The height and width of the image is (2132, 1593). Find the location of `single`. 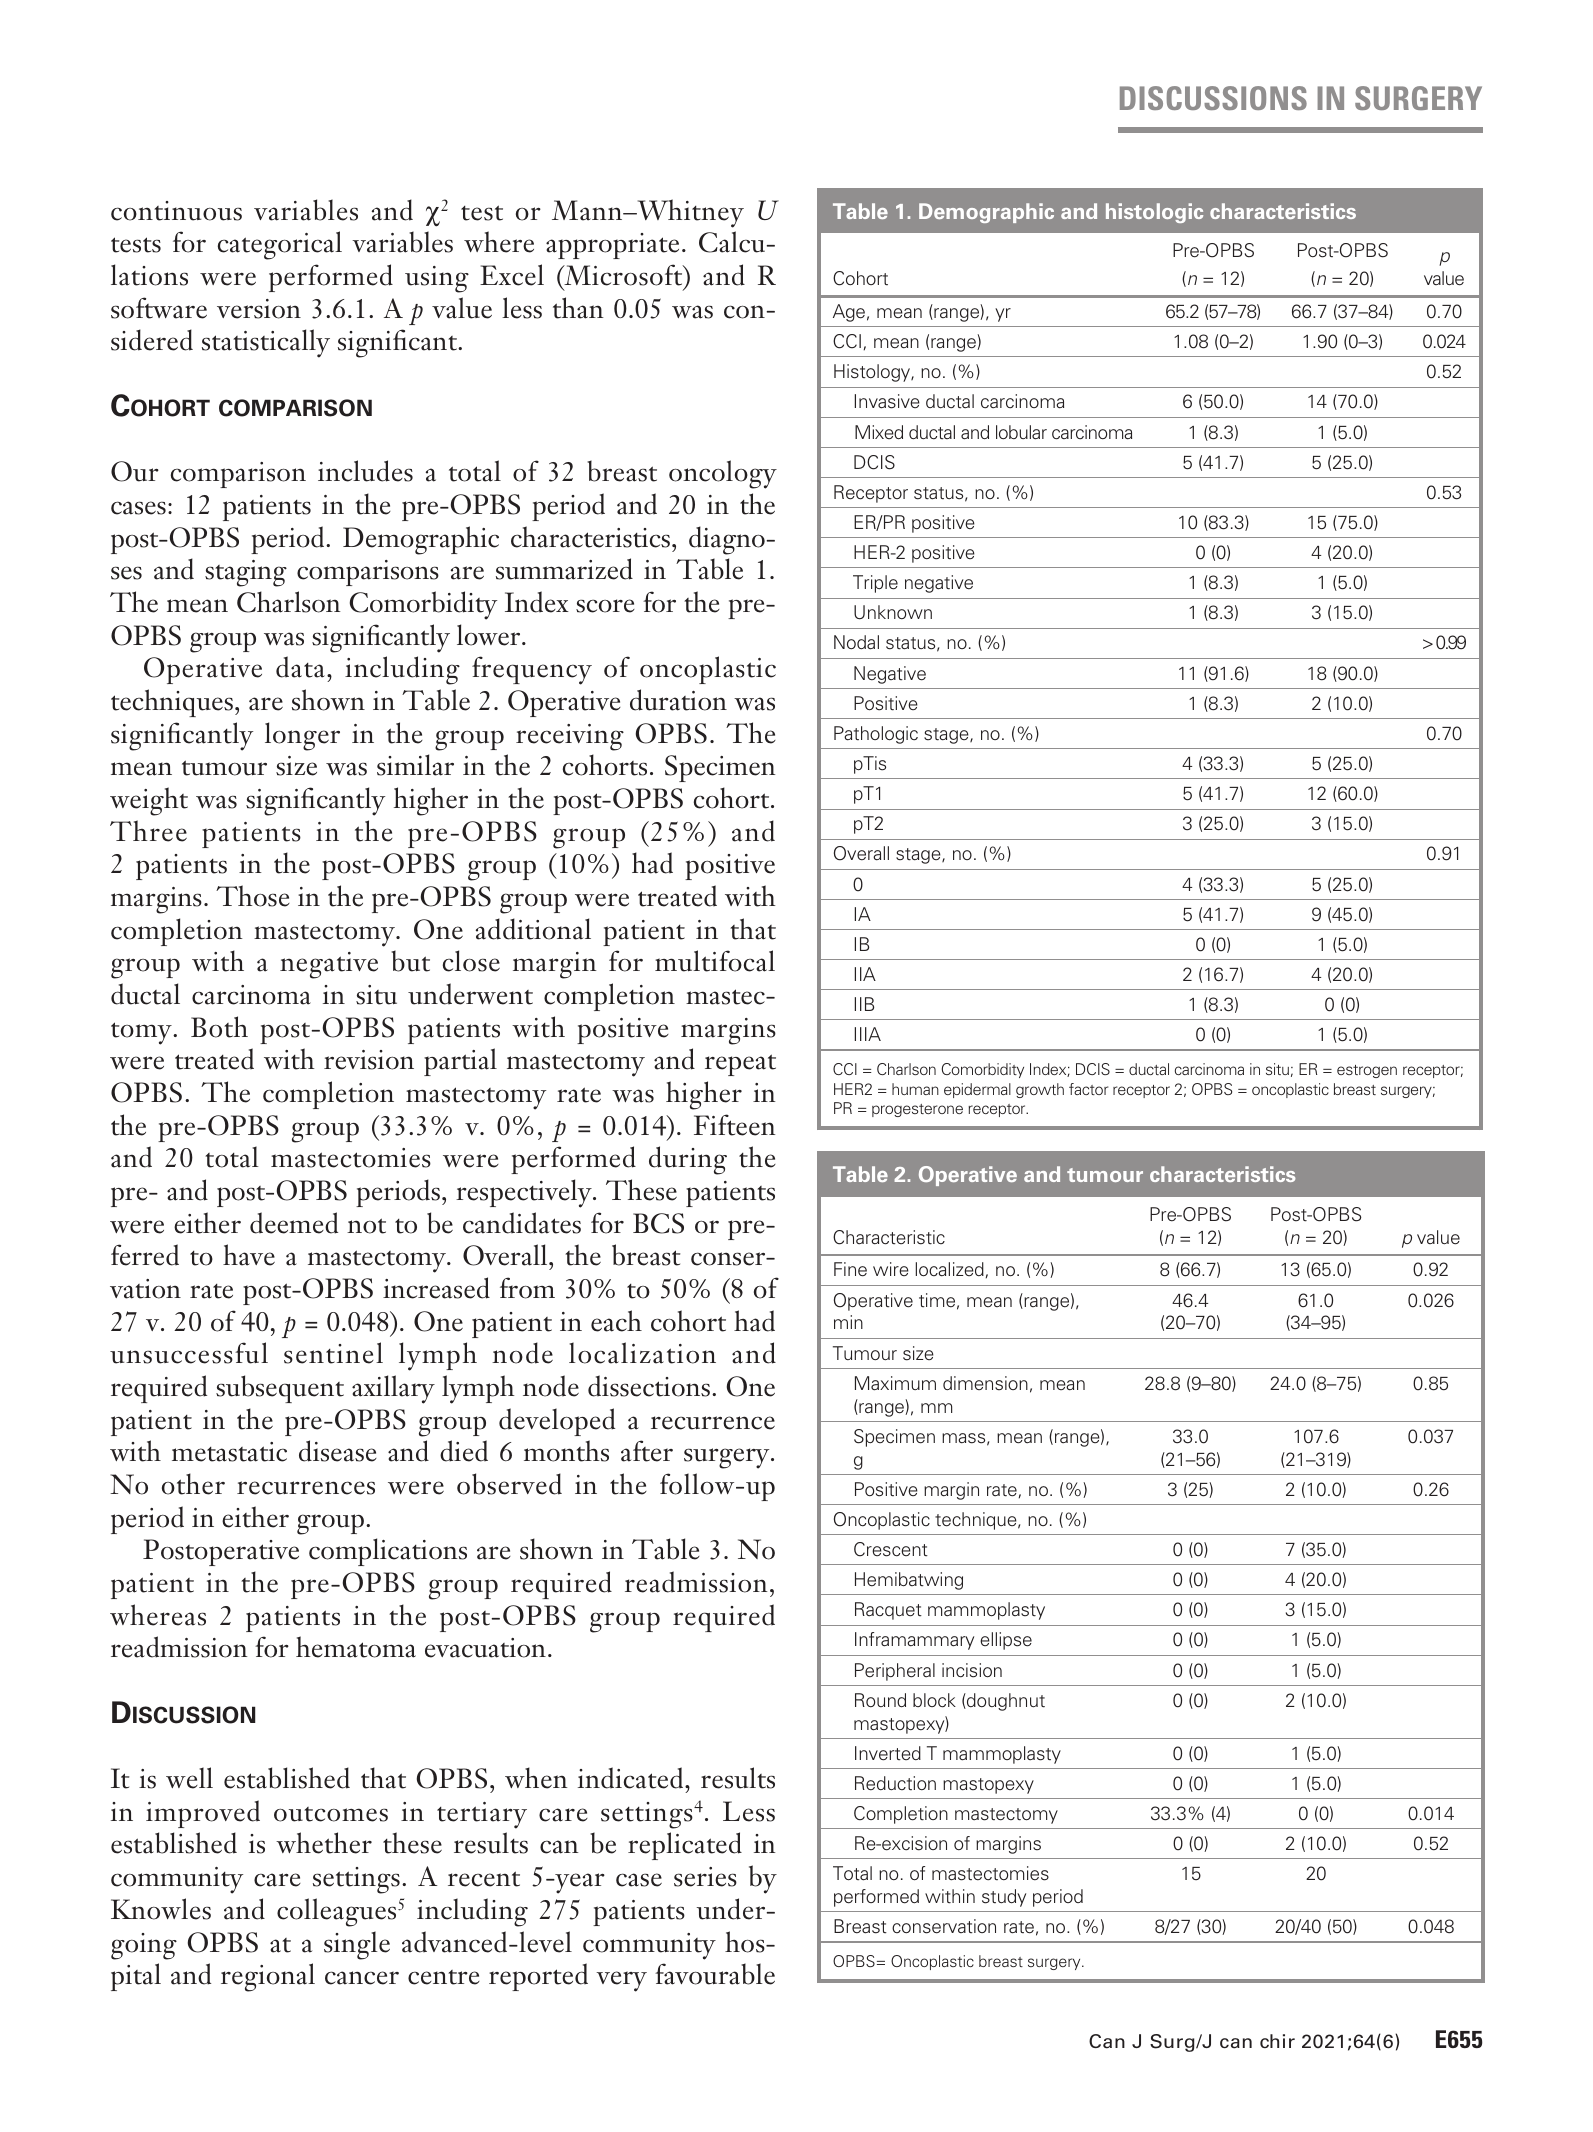

single is located at coordinates (357, 1945).
